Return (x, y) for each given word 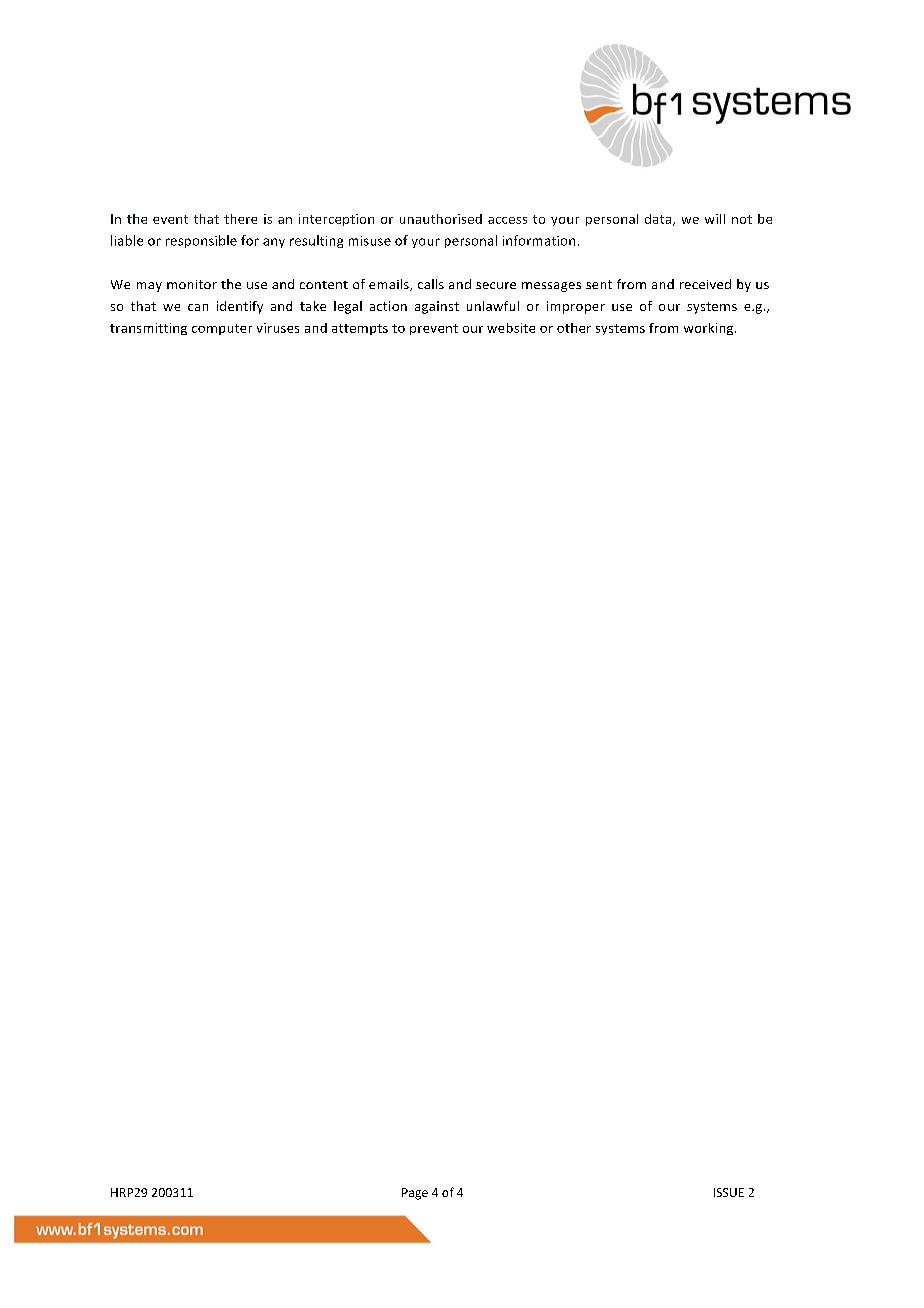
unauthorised (441, 219)
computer (222, 329)
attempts (360, 329)
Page (415, 1194)
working (710, 329)
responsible (201, 241)
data (659, 220)
